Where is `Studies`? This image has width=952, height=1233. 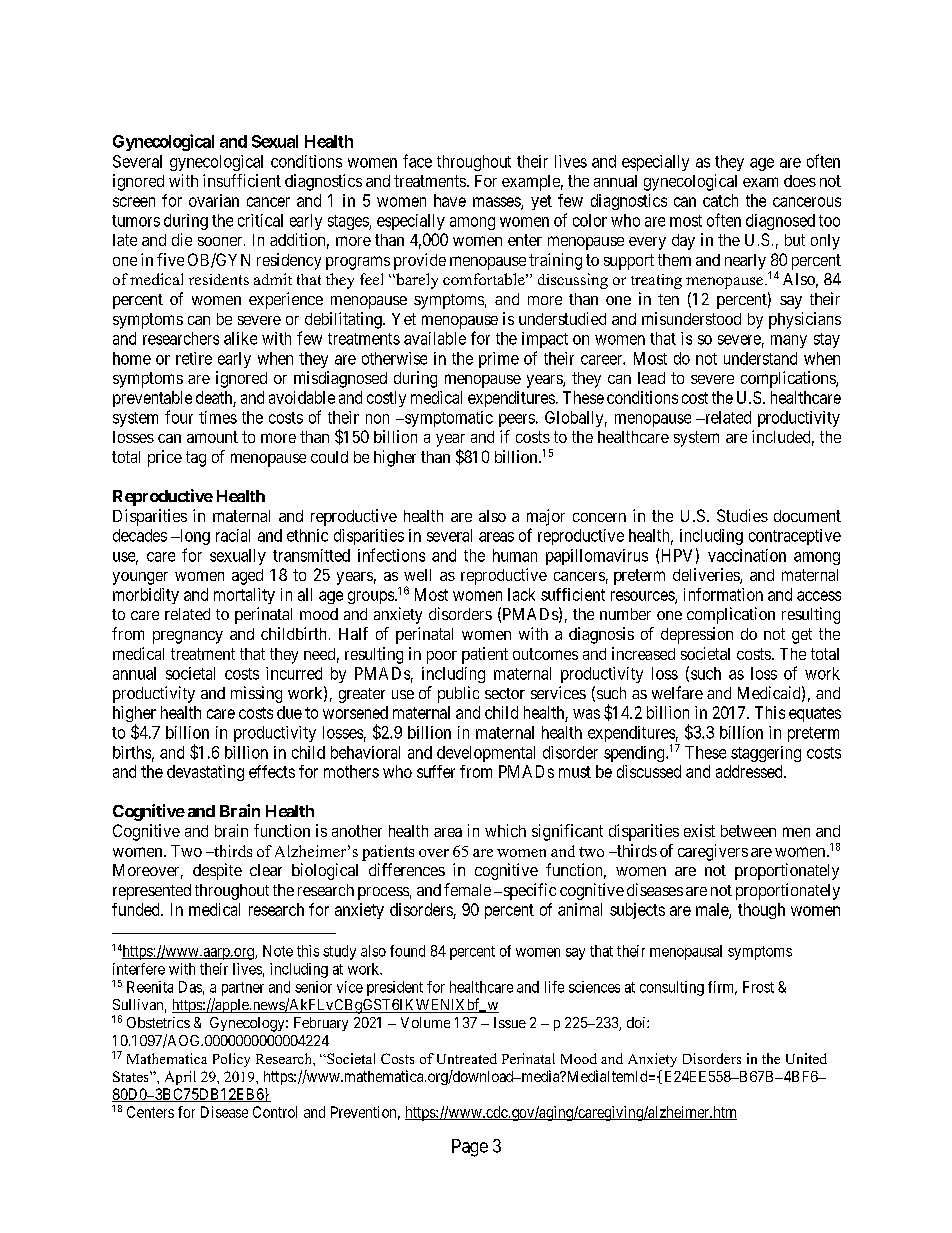 Studies is located at coordinates (742, 515).
